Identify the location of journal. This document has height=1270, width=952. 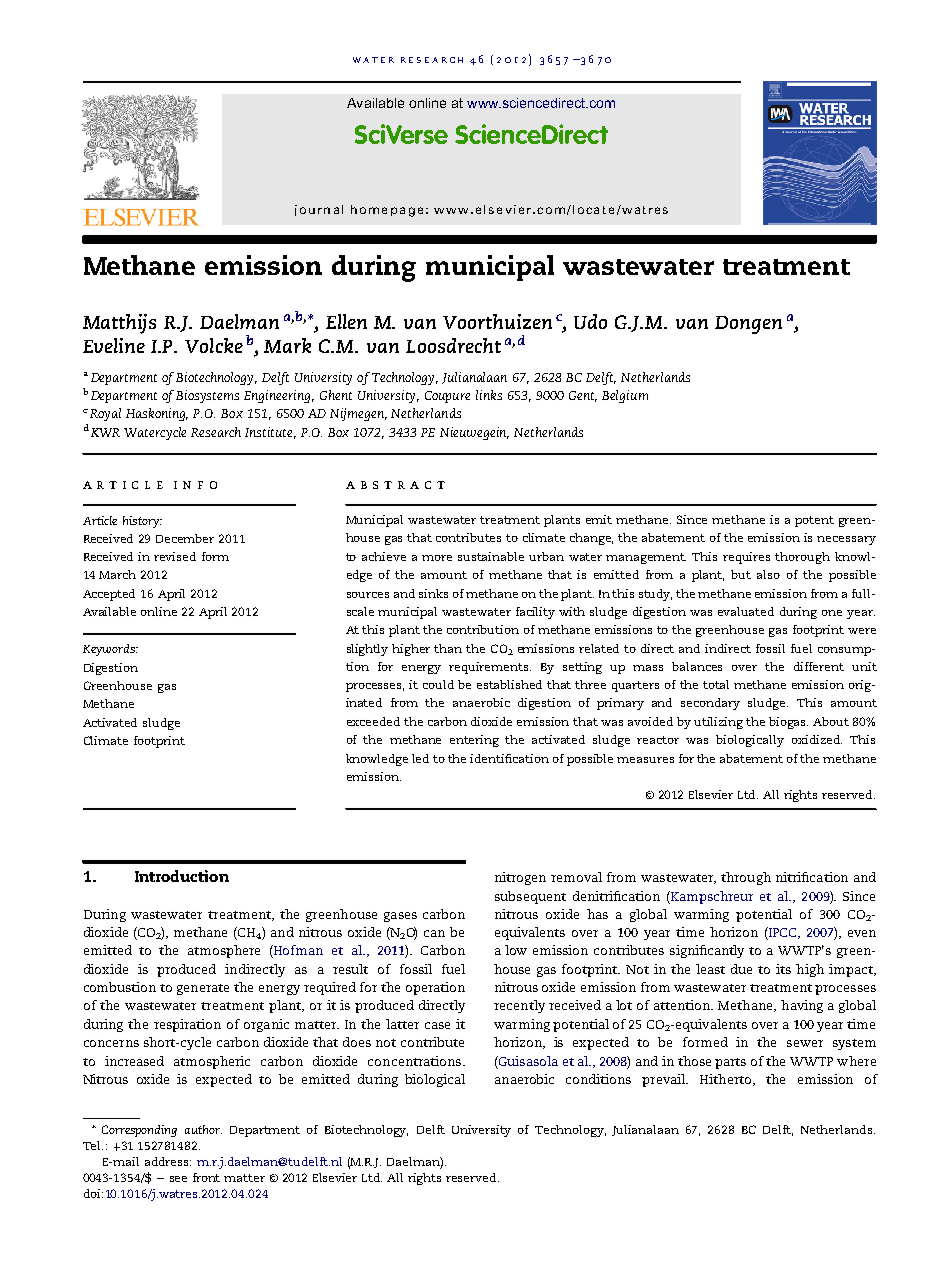
(319, 210).
